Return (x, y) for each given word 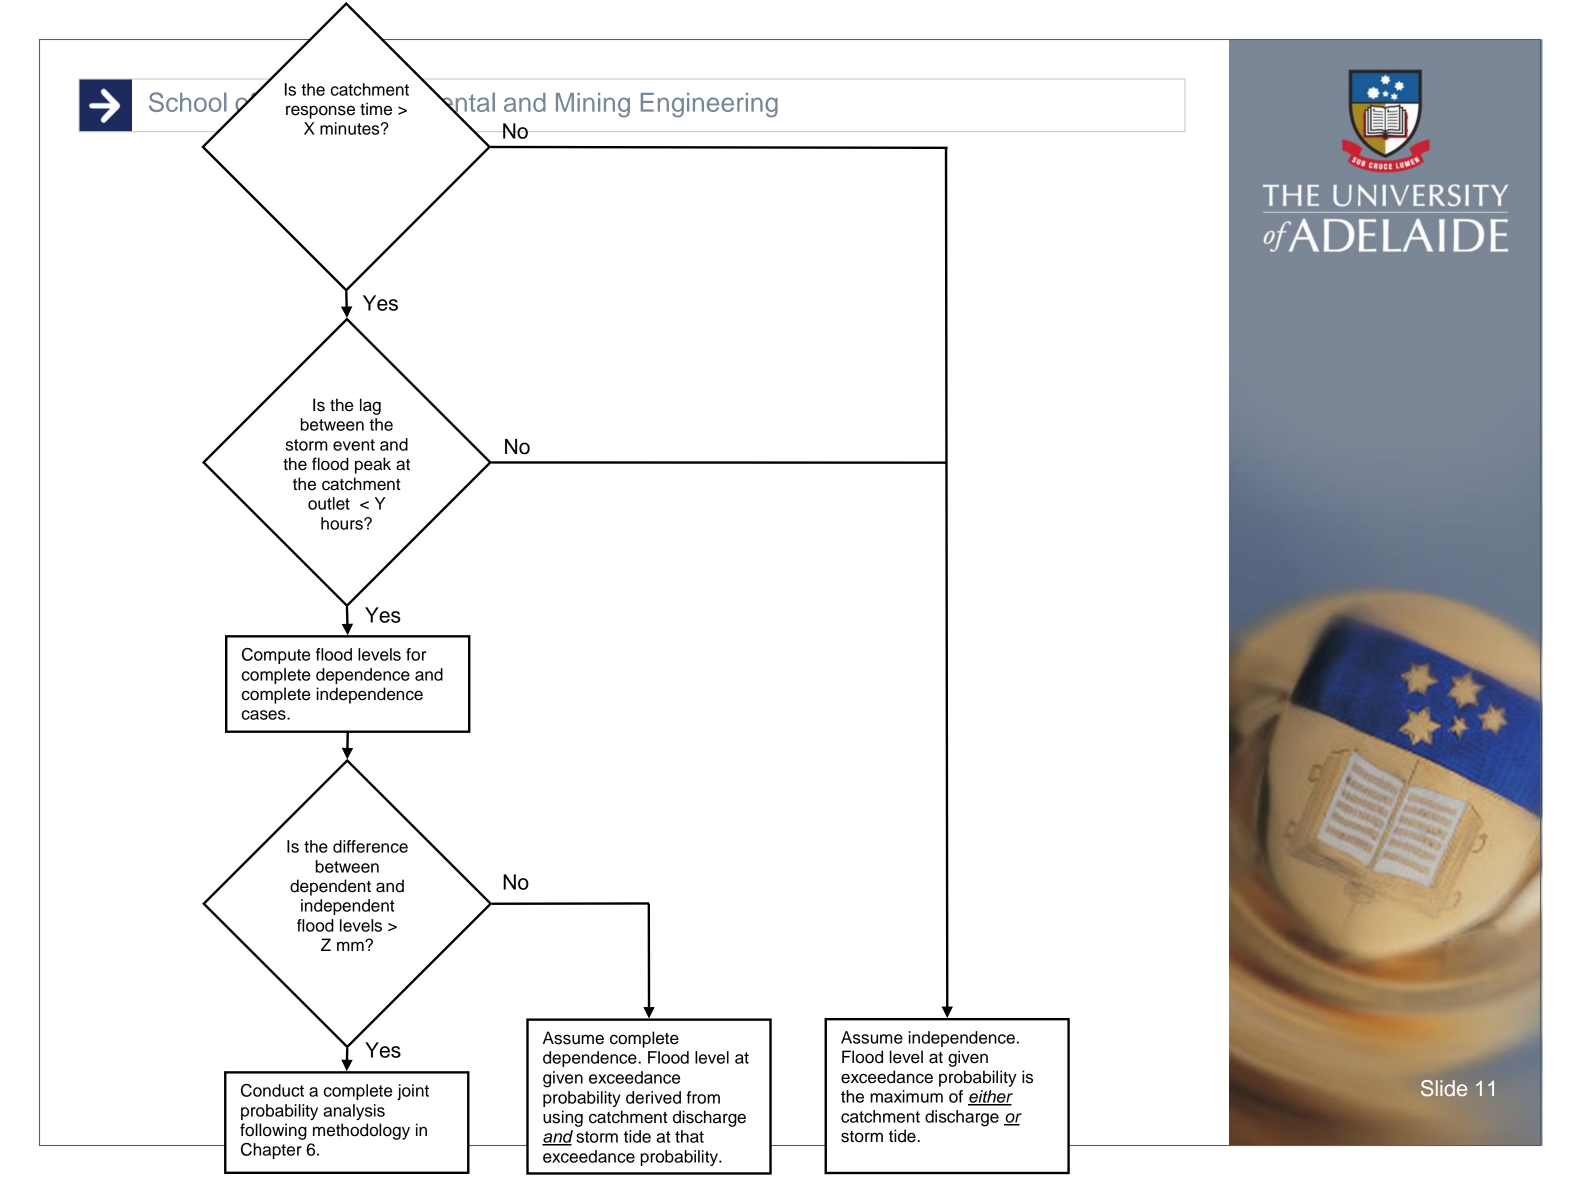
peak (373, 465)
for (416, 654)
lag (370, 406)
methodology (361, 1131)
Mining (593, 105)
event (354, 445)
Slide (1444, 1088)
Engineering (709, 105)
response (320, 112)
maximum (906, 1096)
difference (370, 846)
